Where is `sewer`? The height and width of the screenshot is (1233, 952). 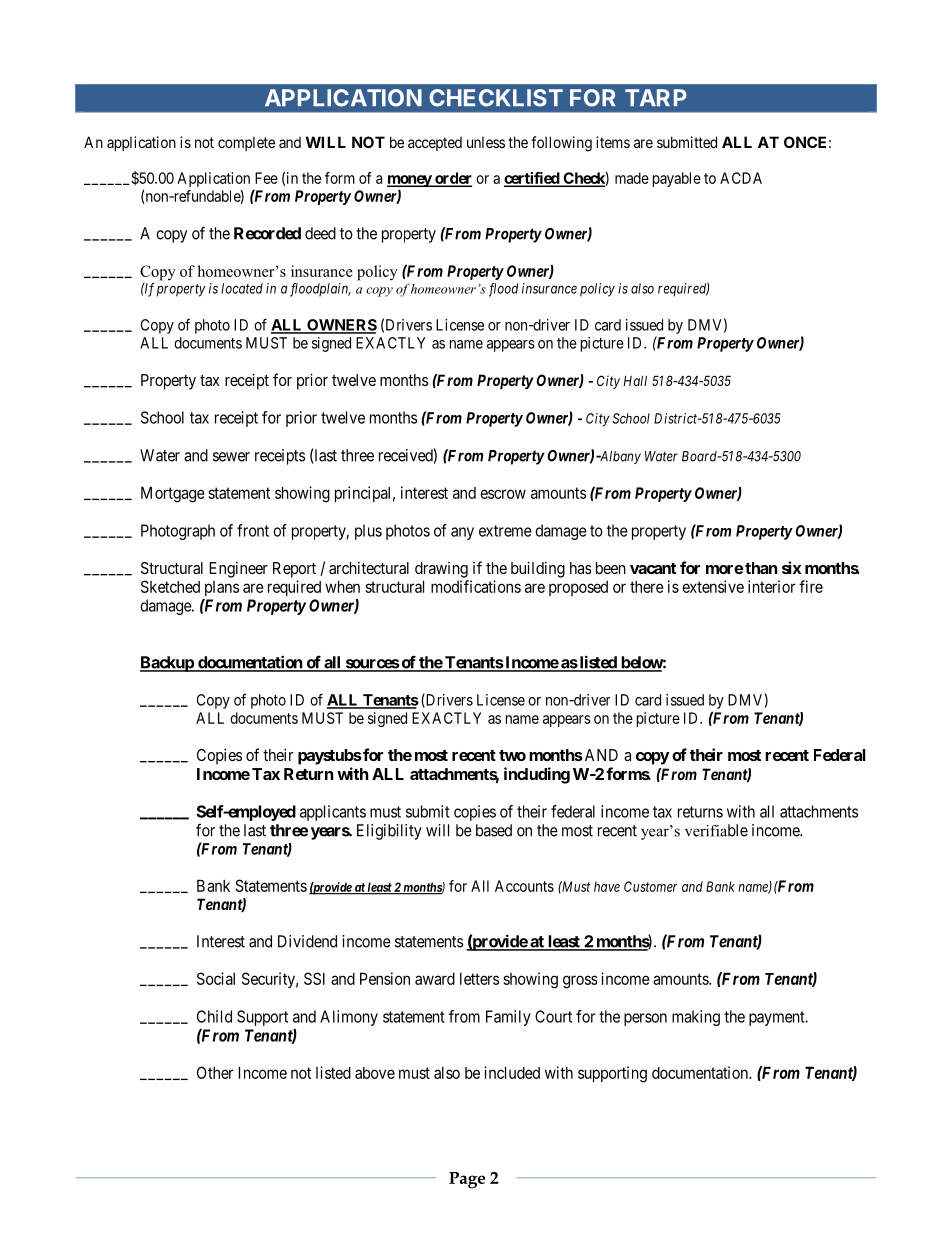
sewer is located at coordinates (231, 457).
